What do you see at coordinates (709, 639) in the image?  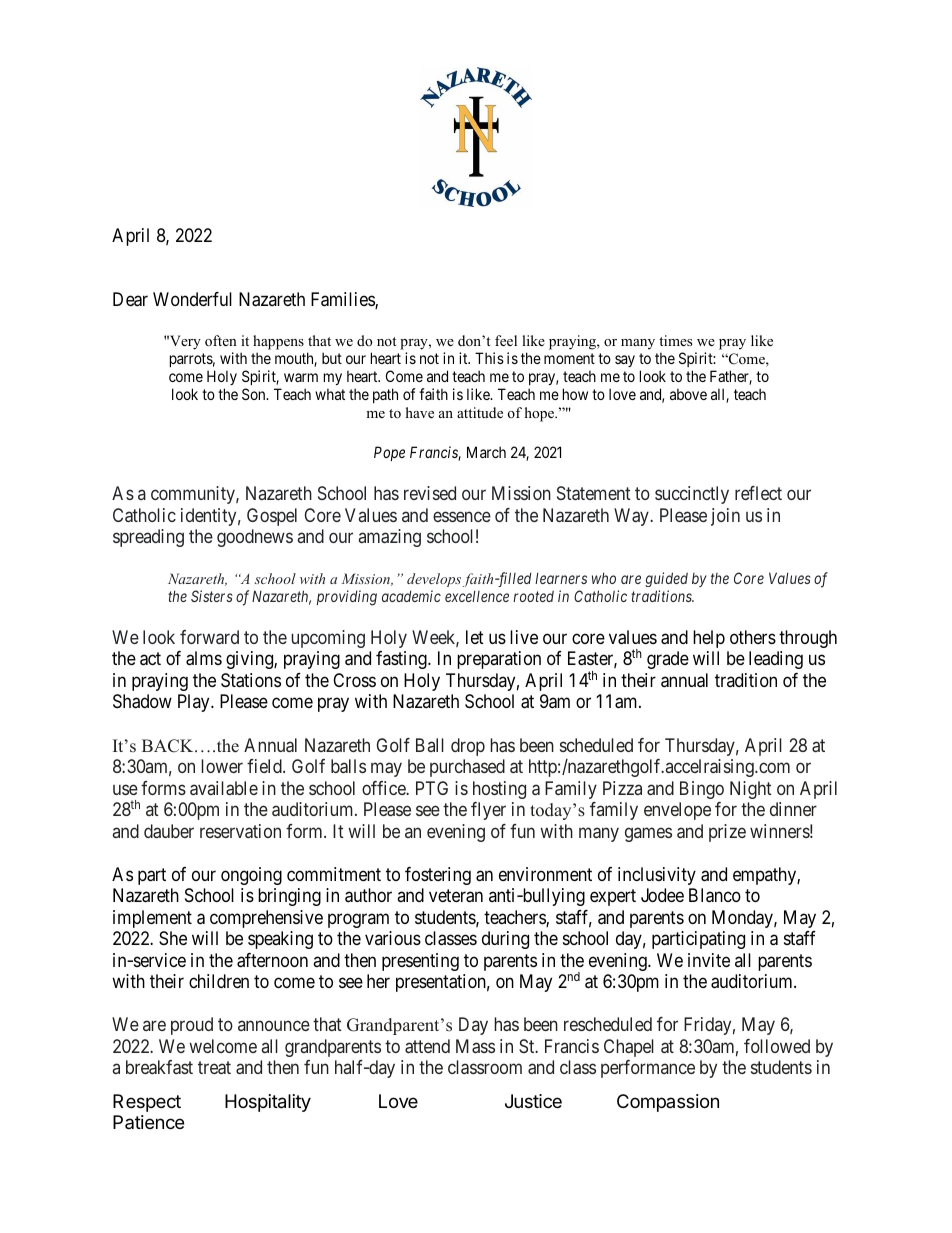 I see `help` at bounding box center [709, 639].
